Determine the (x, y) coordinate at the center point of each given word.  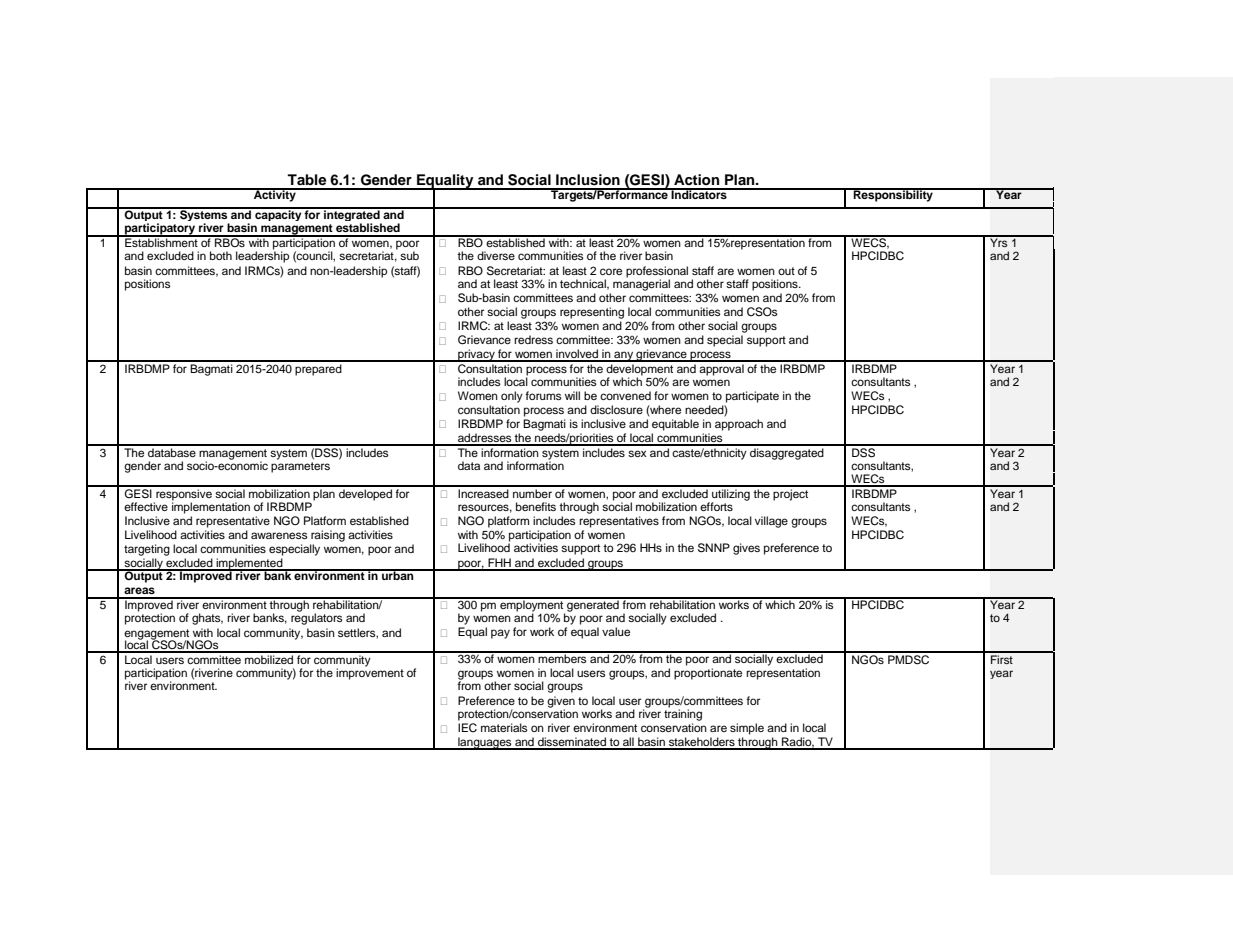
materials (504, 727)
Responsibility (893, 195)
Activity (274, 195)
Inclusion (588, 180)
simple (747, 729)
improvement (370, 673)
